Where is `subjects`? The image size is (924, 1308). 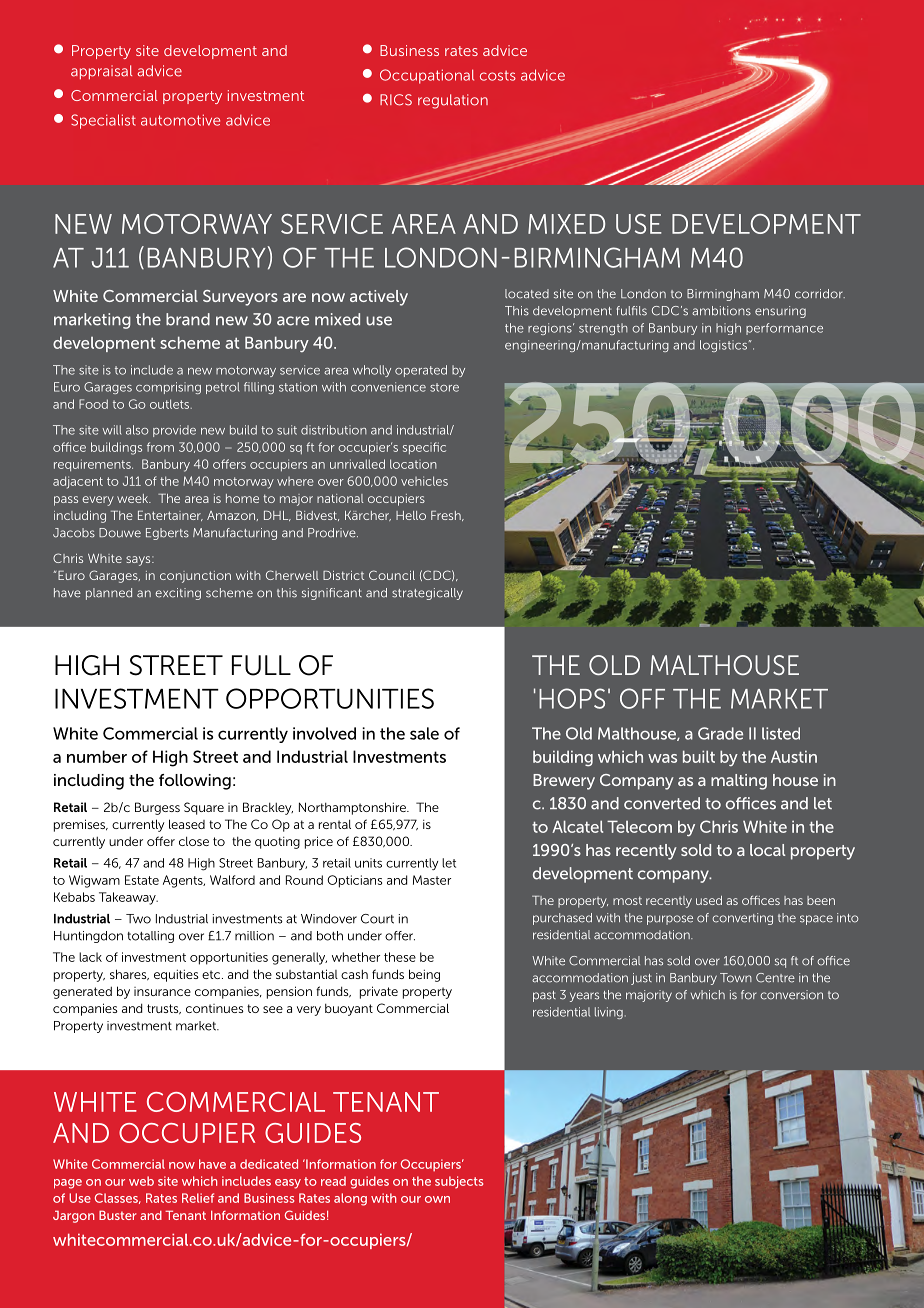
subjects is located at coordinates (459, 1182).
